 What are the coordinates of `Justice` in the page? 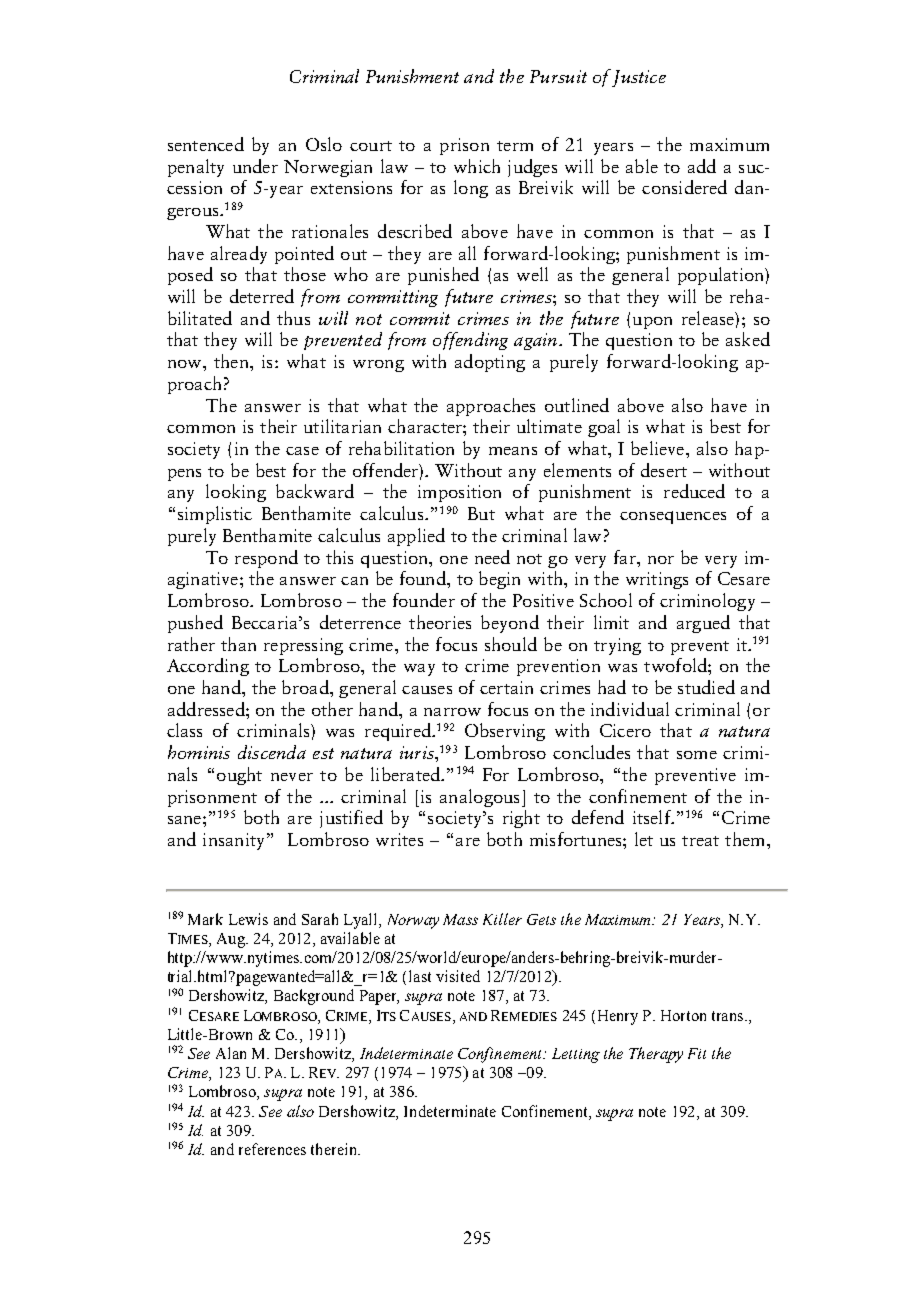 It's located at (639, 78).
